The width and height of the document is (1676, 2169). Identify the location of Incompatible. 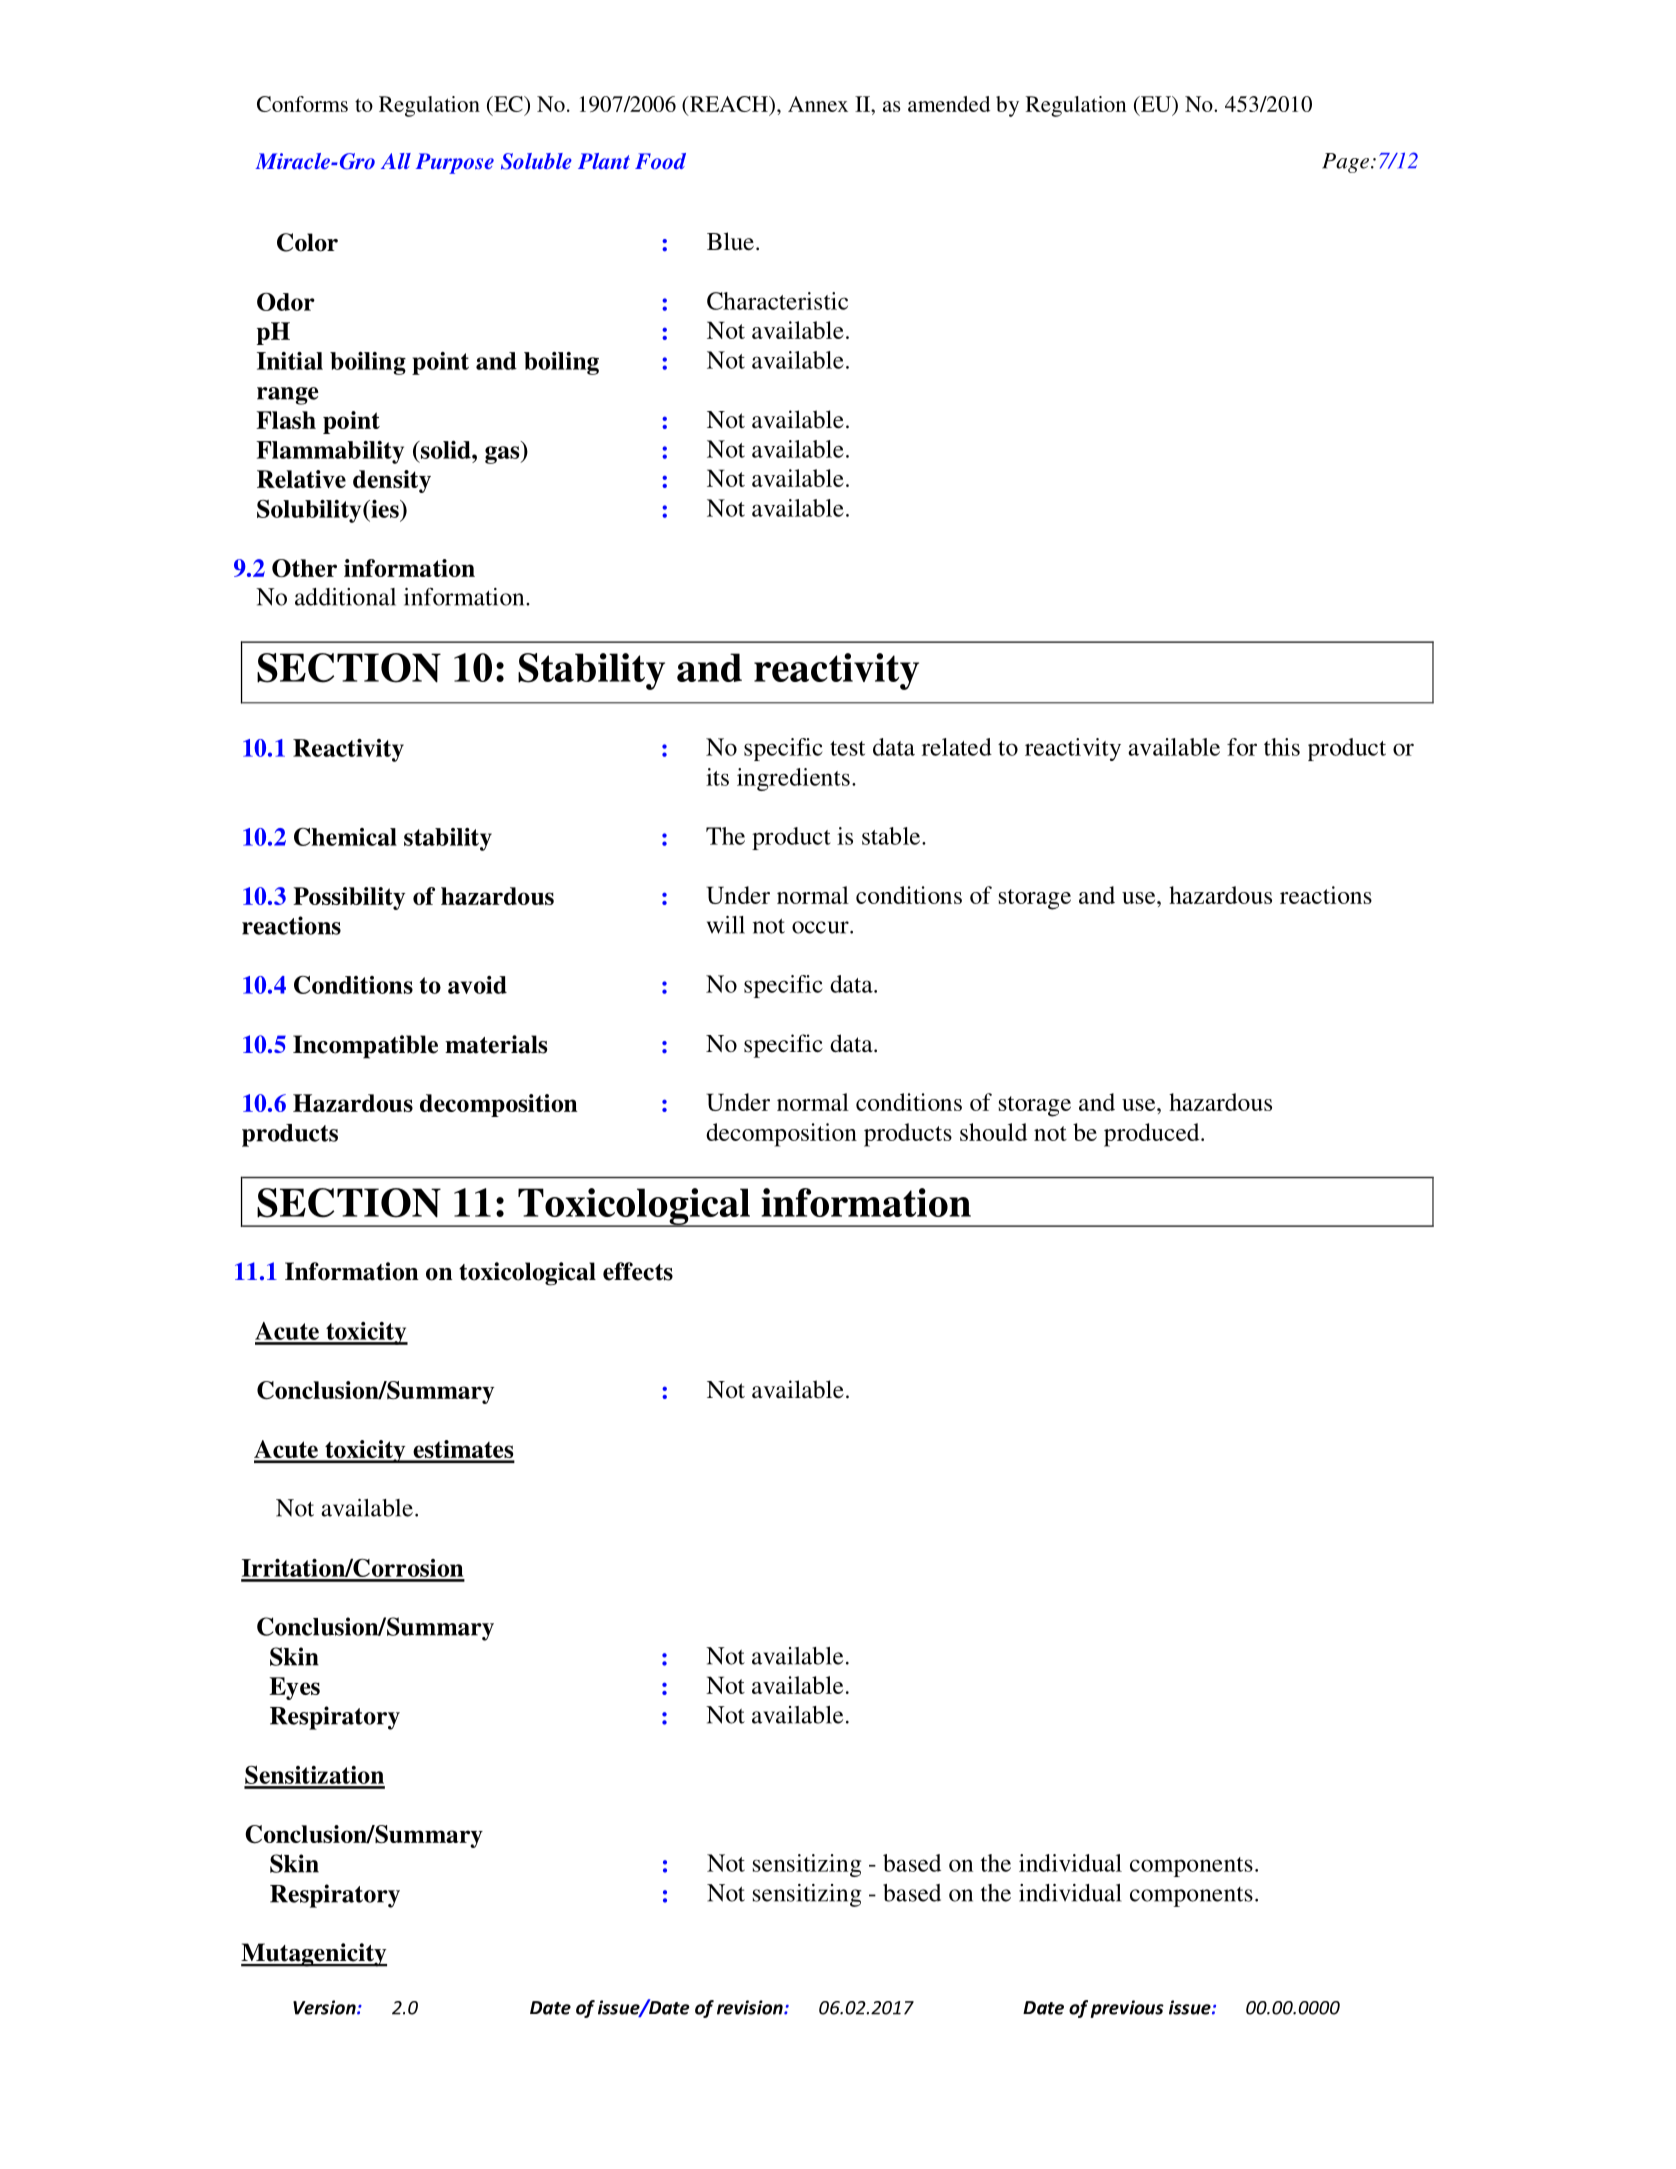
(365, 1047).
